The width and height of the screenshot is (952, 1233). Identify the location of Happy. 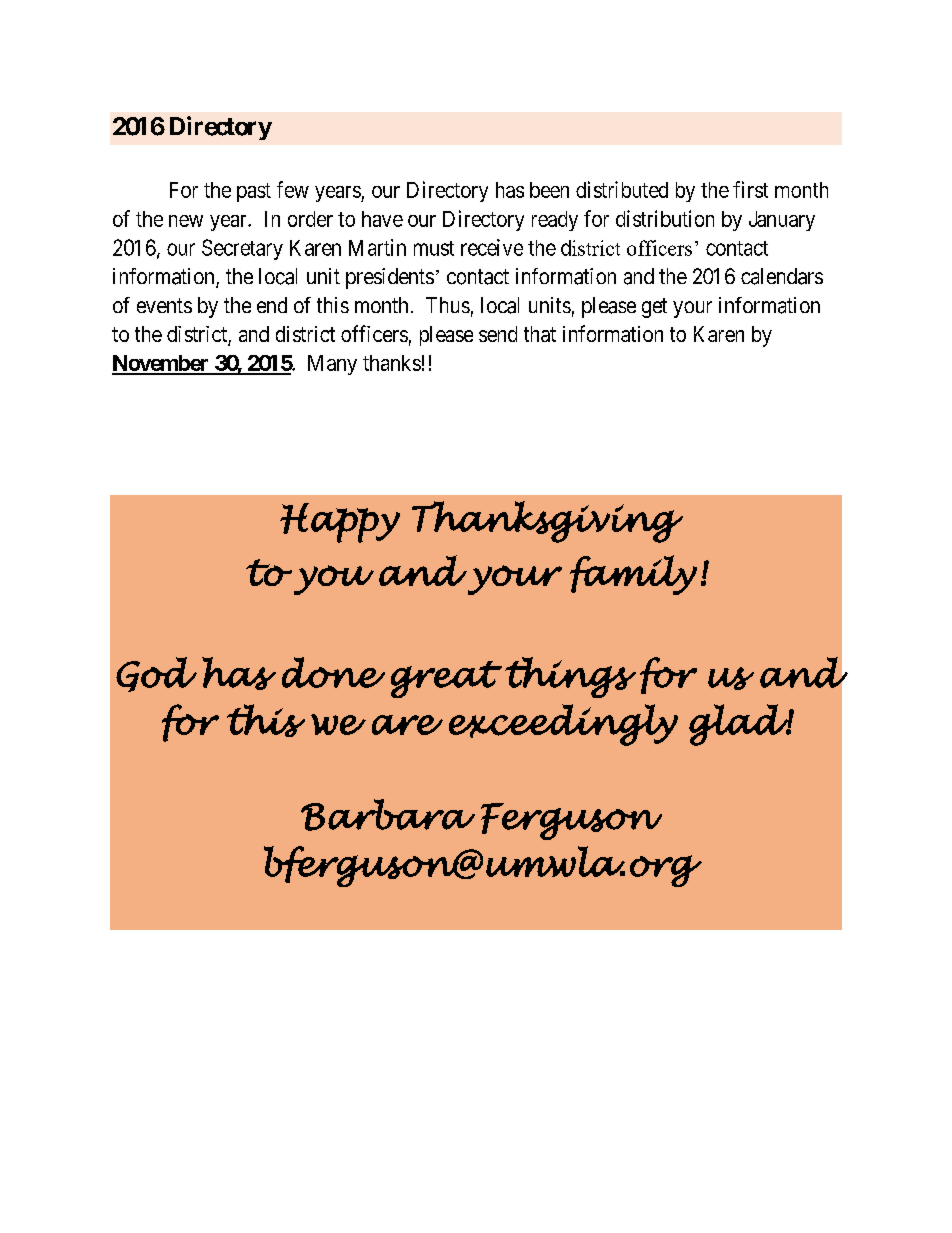
(340, 523).
